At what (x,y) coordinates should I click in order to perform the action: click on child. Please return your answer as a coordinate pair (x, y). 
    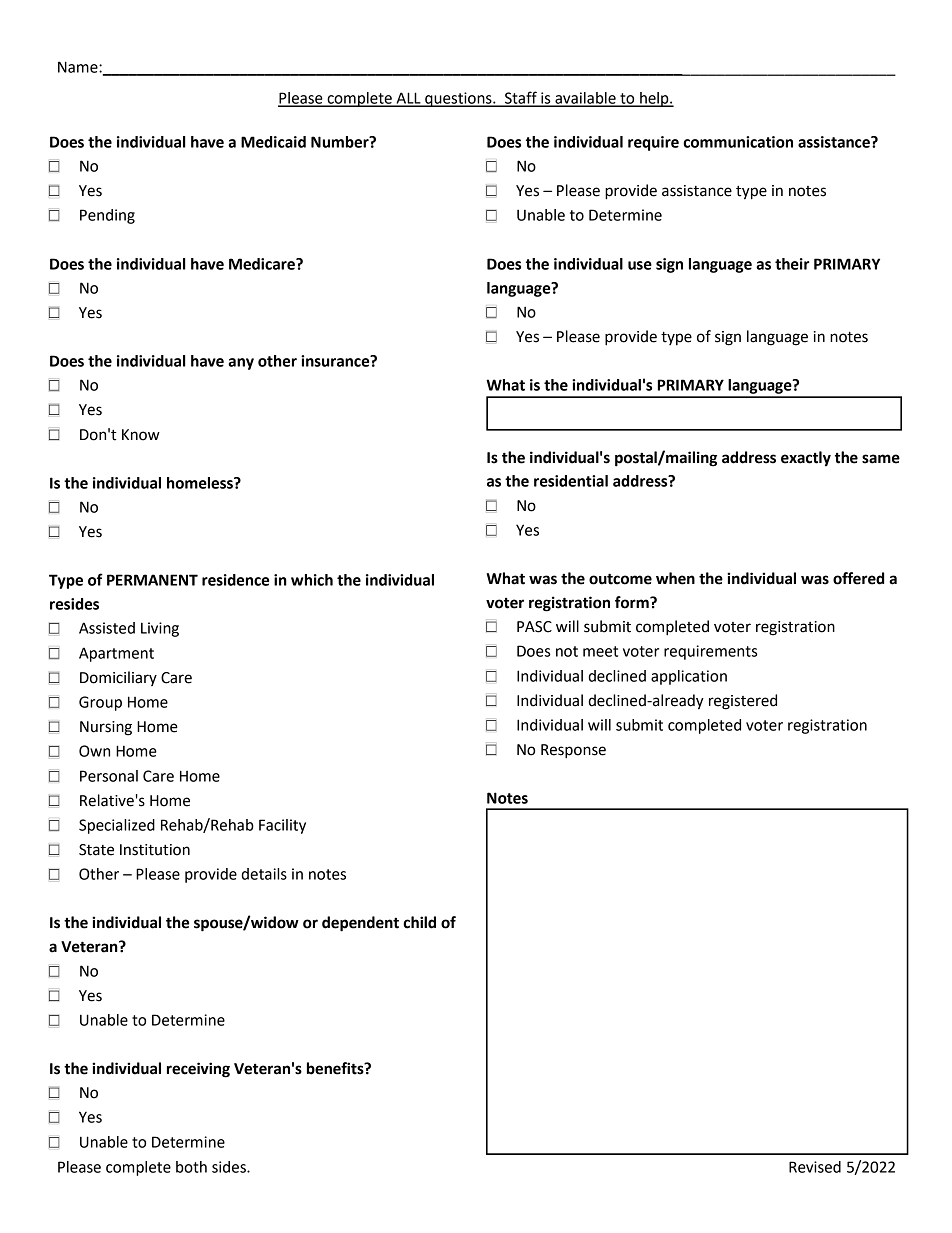
    Looking at the image, I should click on (419, 922).
